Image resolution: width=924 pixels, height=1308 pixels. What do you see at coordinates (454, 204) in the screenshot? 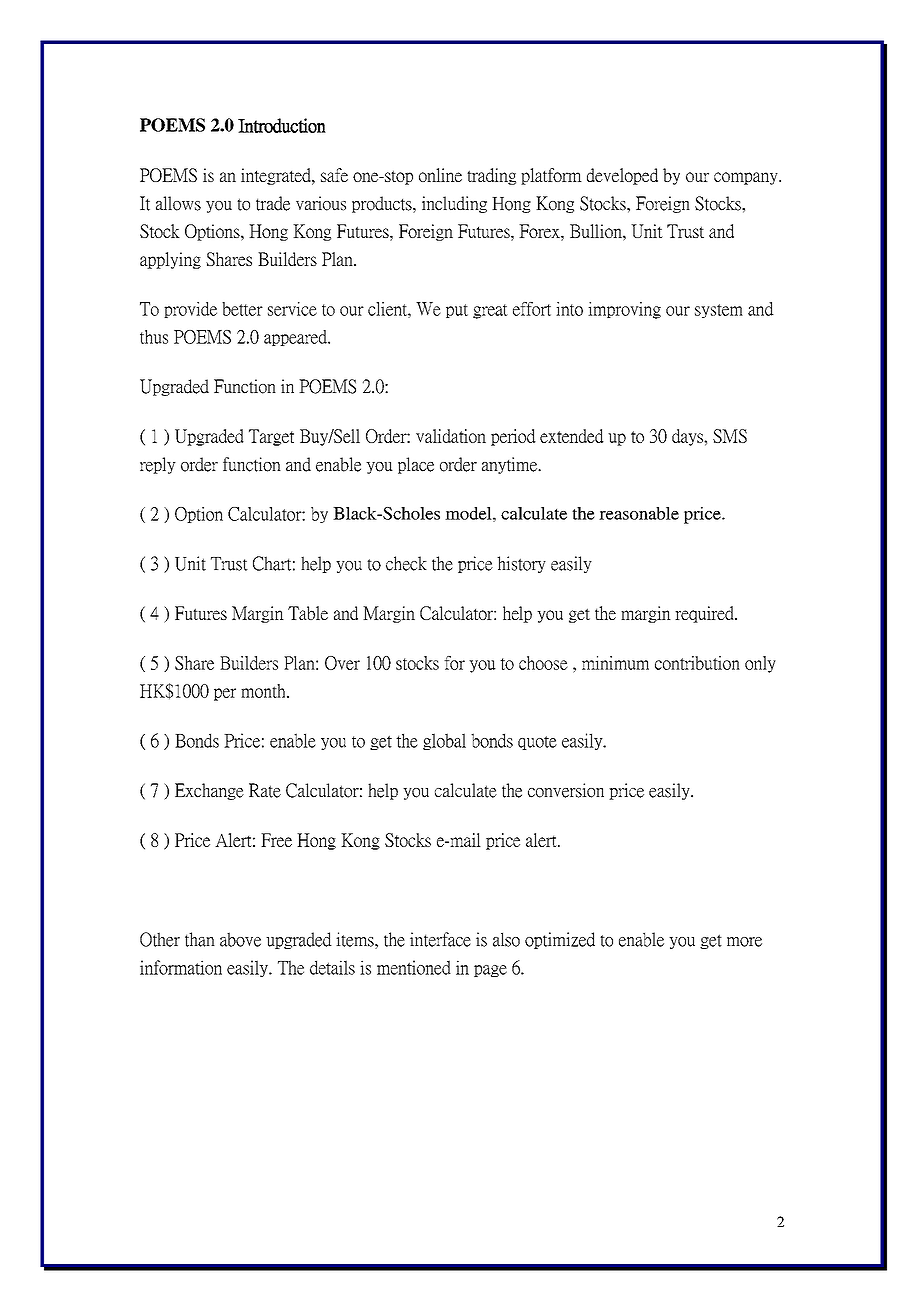
I see `including` at bounding box center [454, 204].
